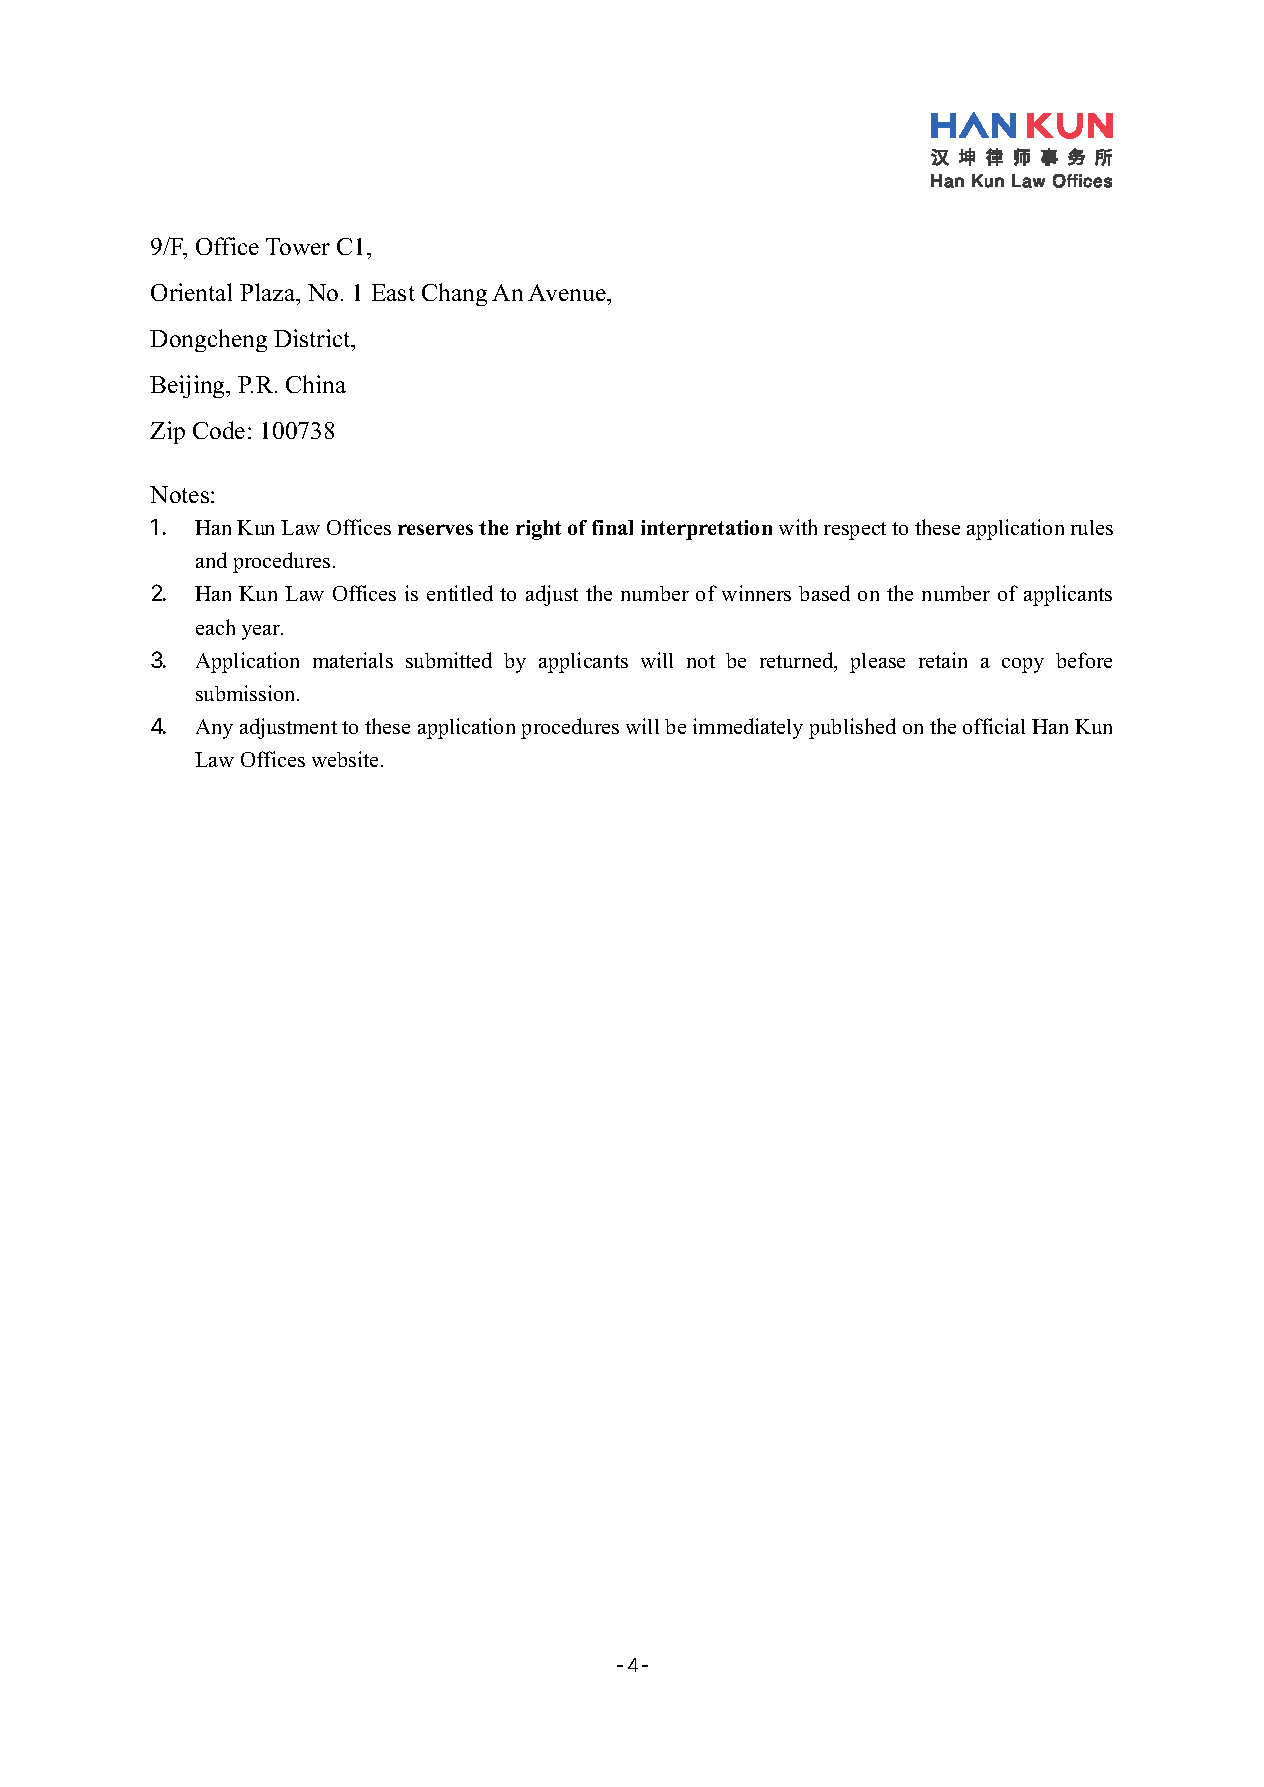 This page has height=1787, width=1264. Describe the element at coordinates (214, 729) in the page. I see `Any` at that location.
